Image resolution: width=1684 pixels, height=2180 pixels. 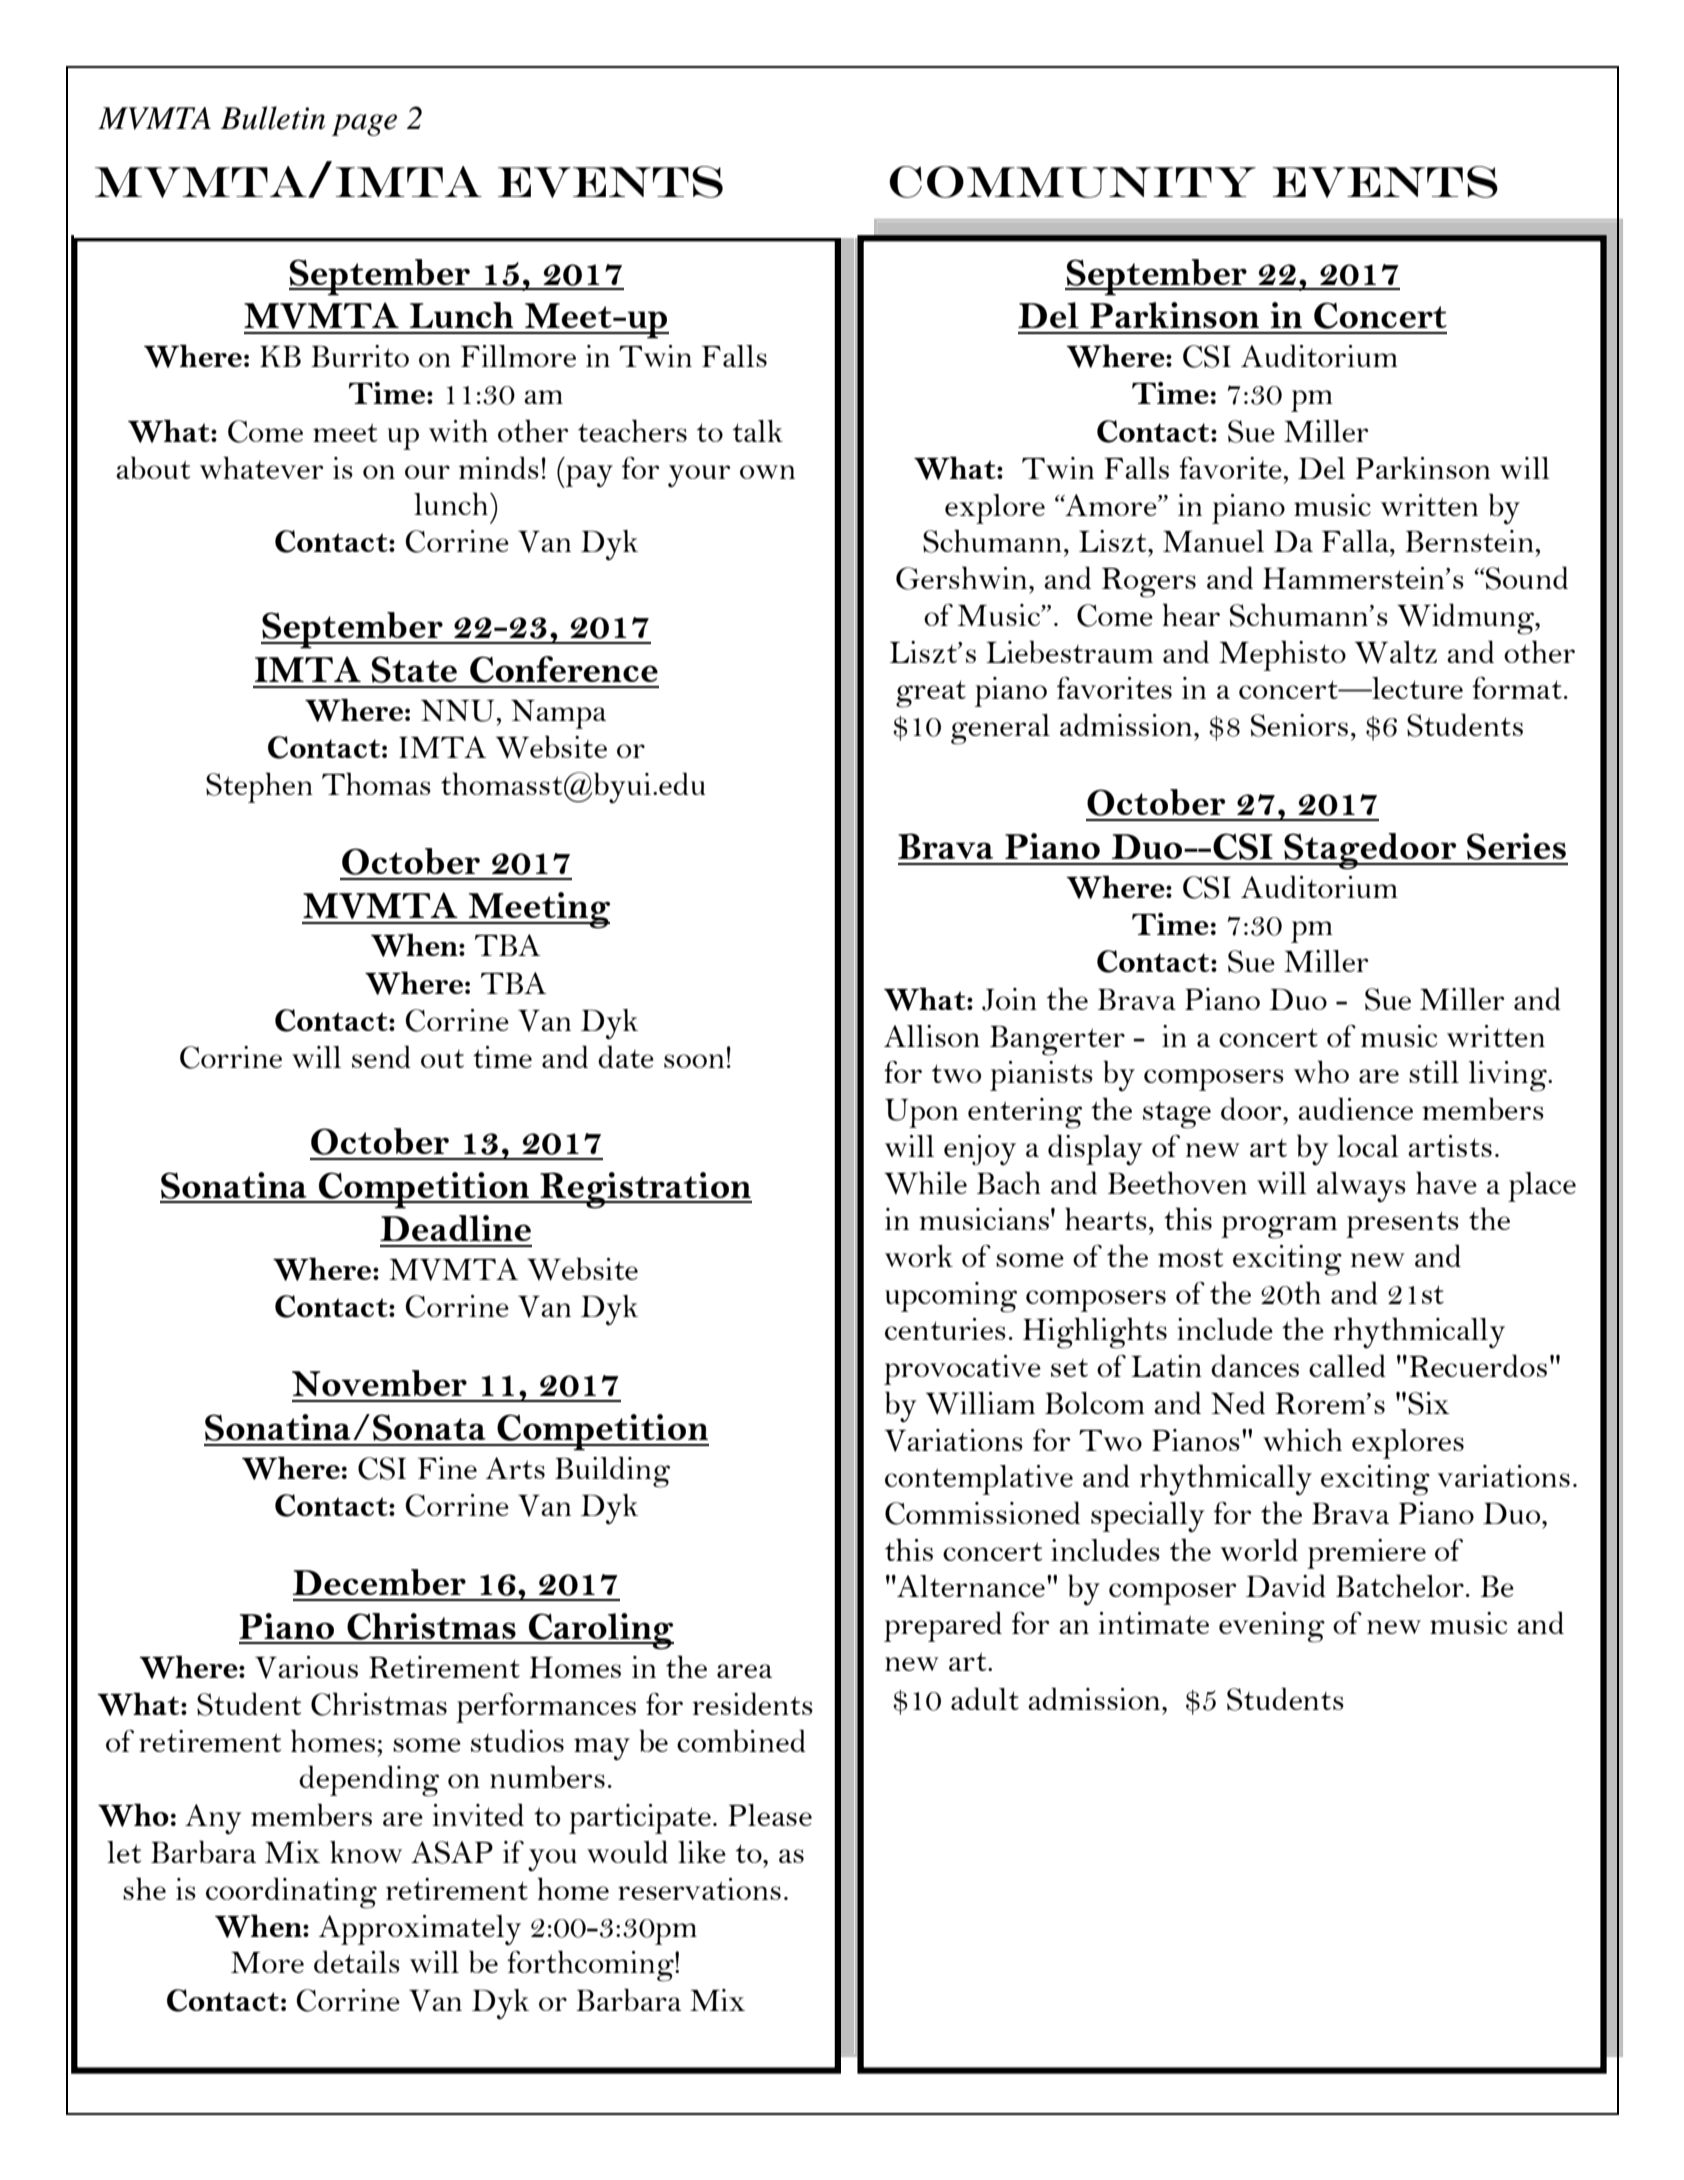 I want to click on Allison, so click(x=932, y=1036).
